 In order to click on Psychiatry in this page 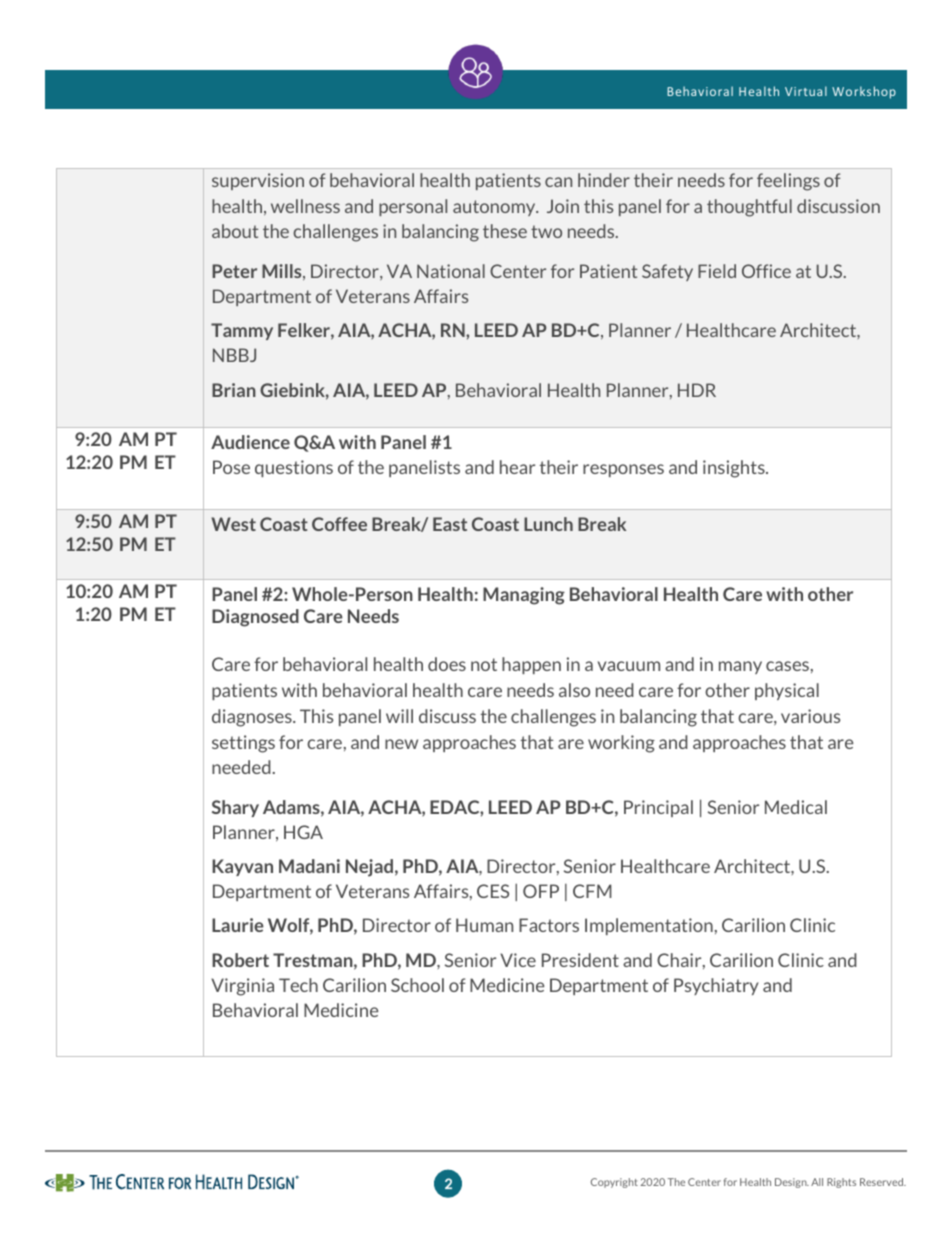, I will do `click(716, 986)`.
